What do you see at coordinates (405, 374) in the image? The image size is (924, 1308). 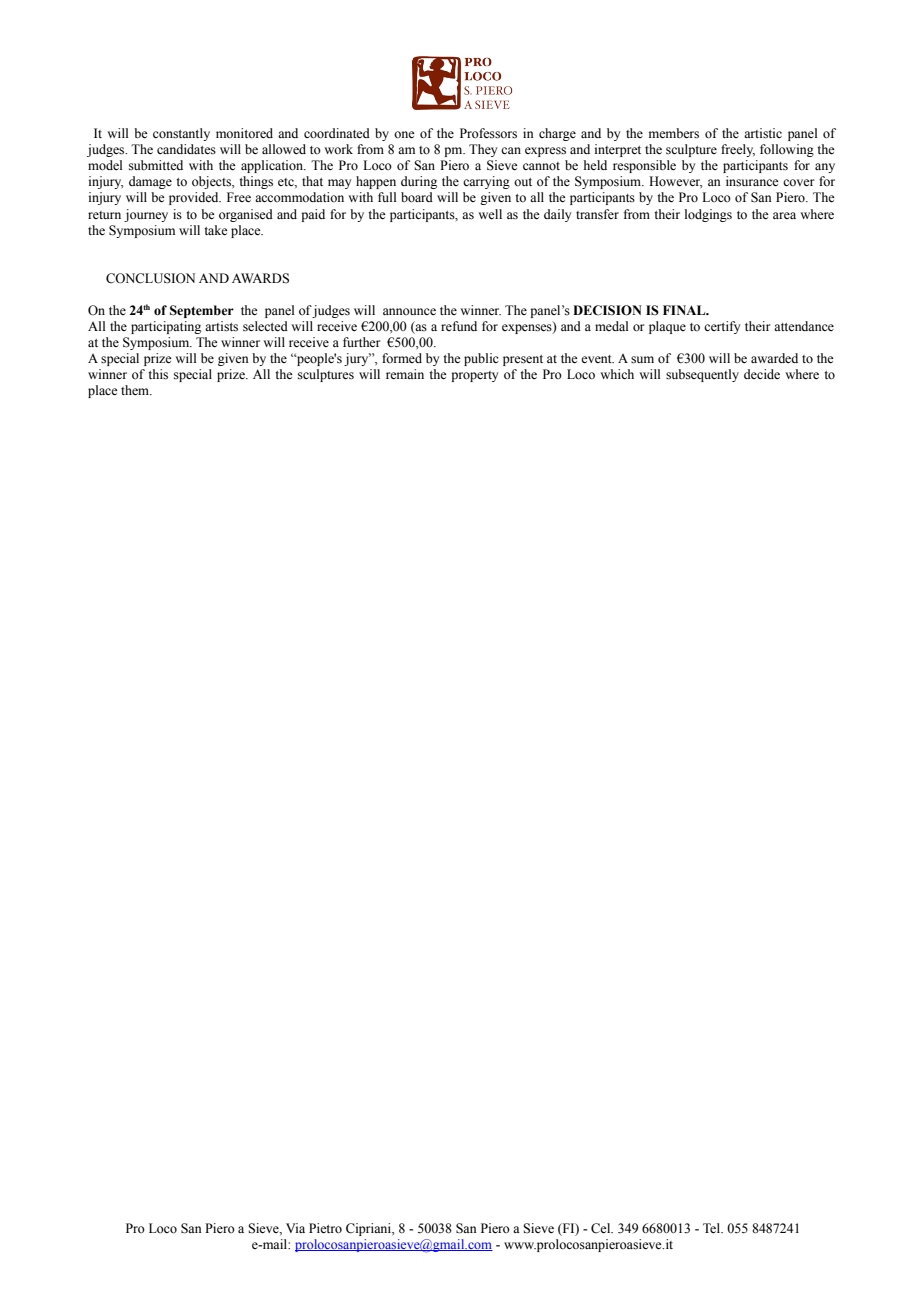 I see `remain` at bounding box center [405, 374].
